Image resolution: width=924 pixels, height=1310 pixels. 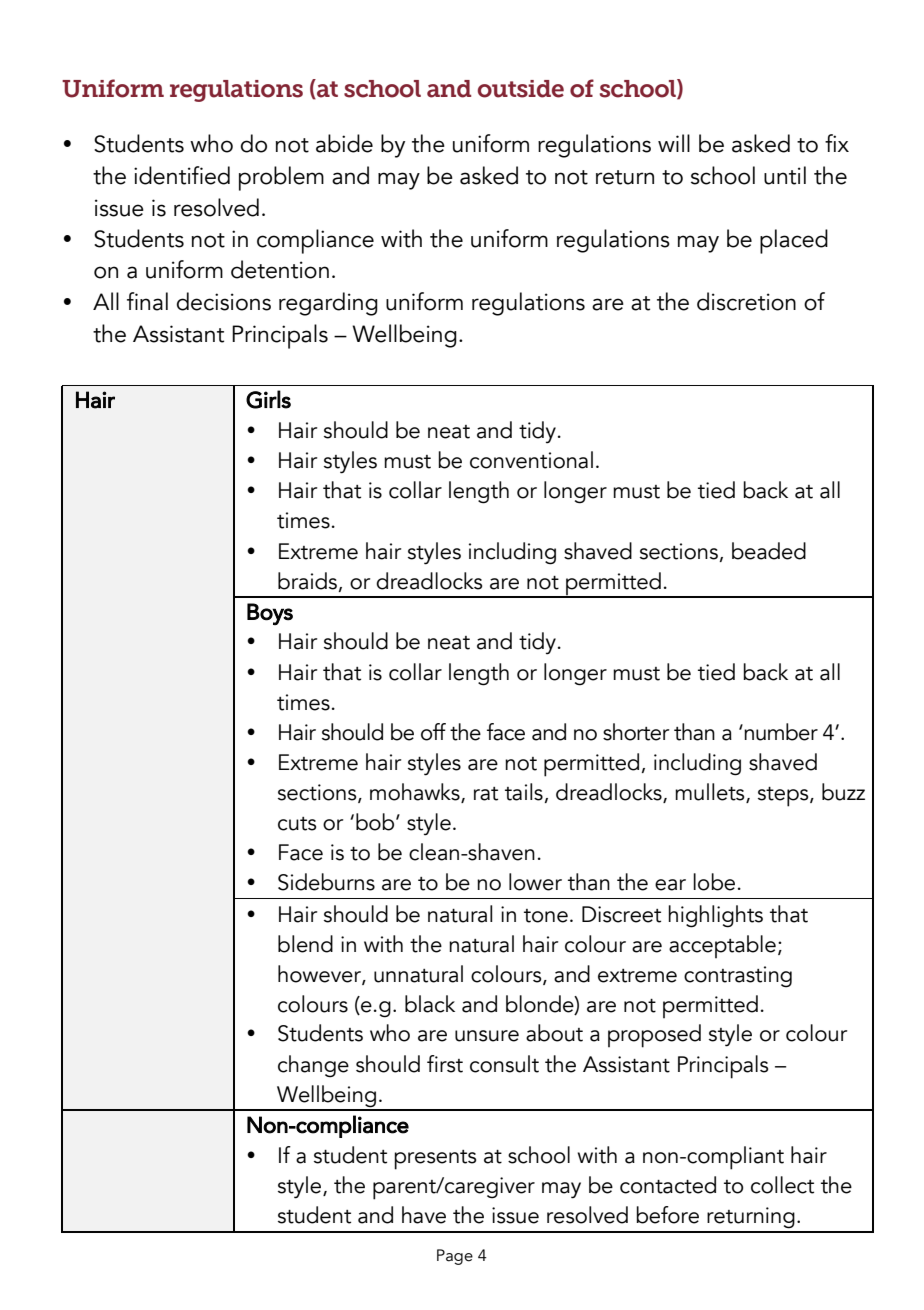 What do you see at coordinates (521, 89) in the image?
I see `outside` at bounding box center [521, 89].
